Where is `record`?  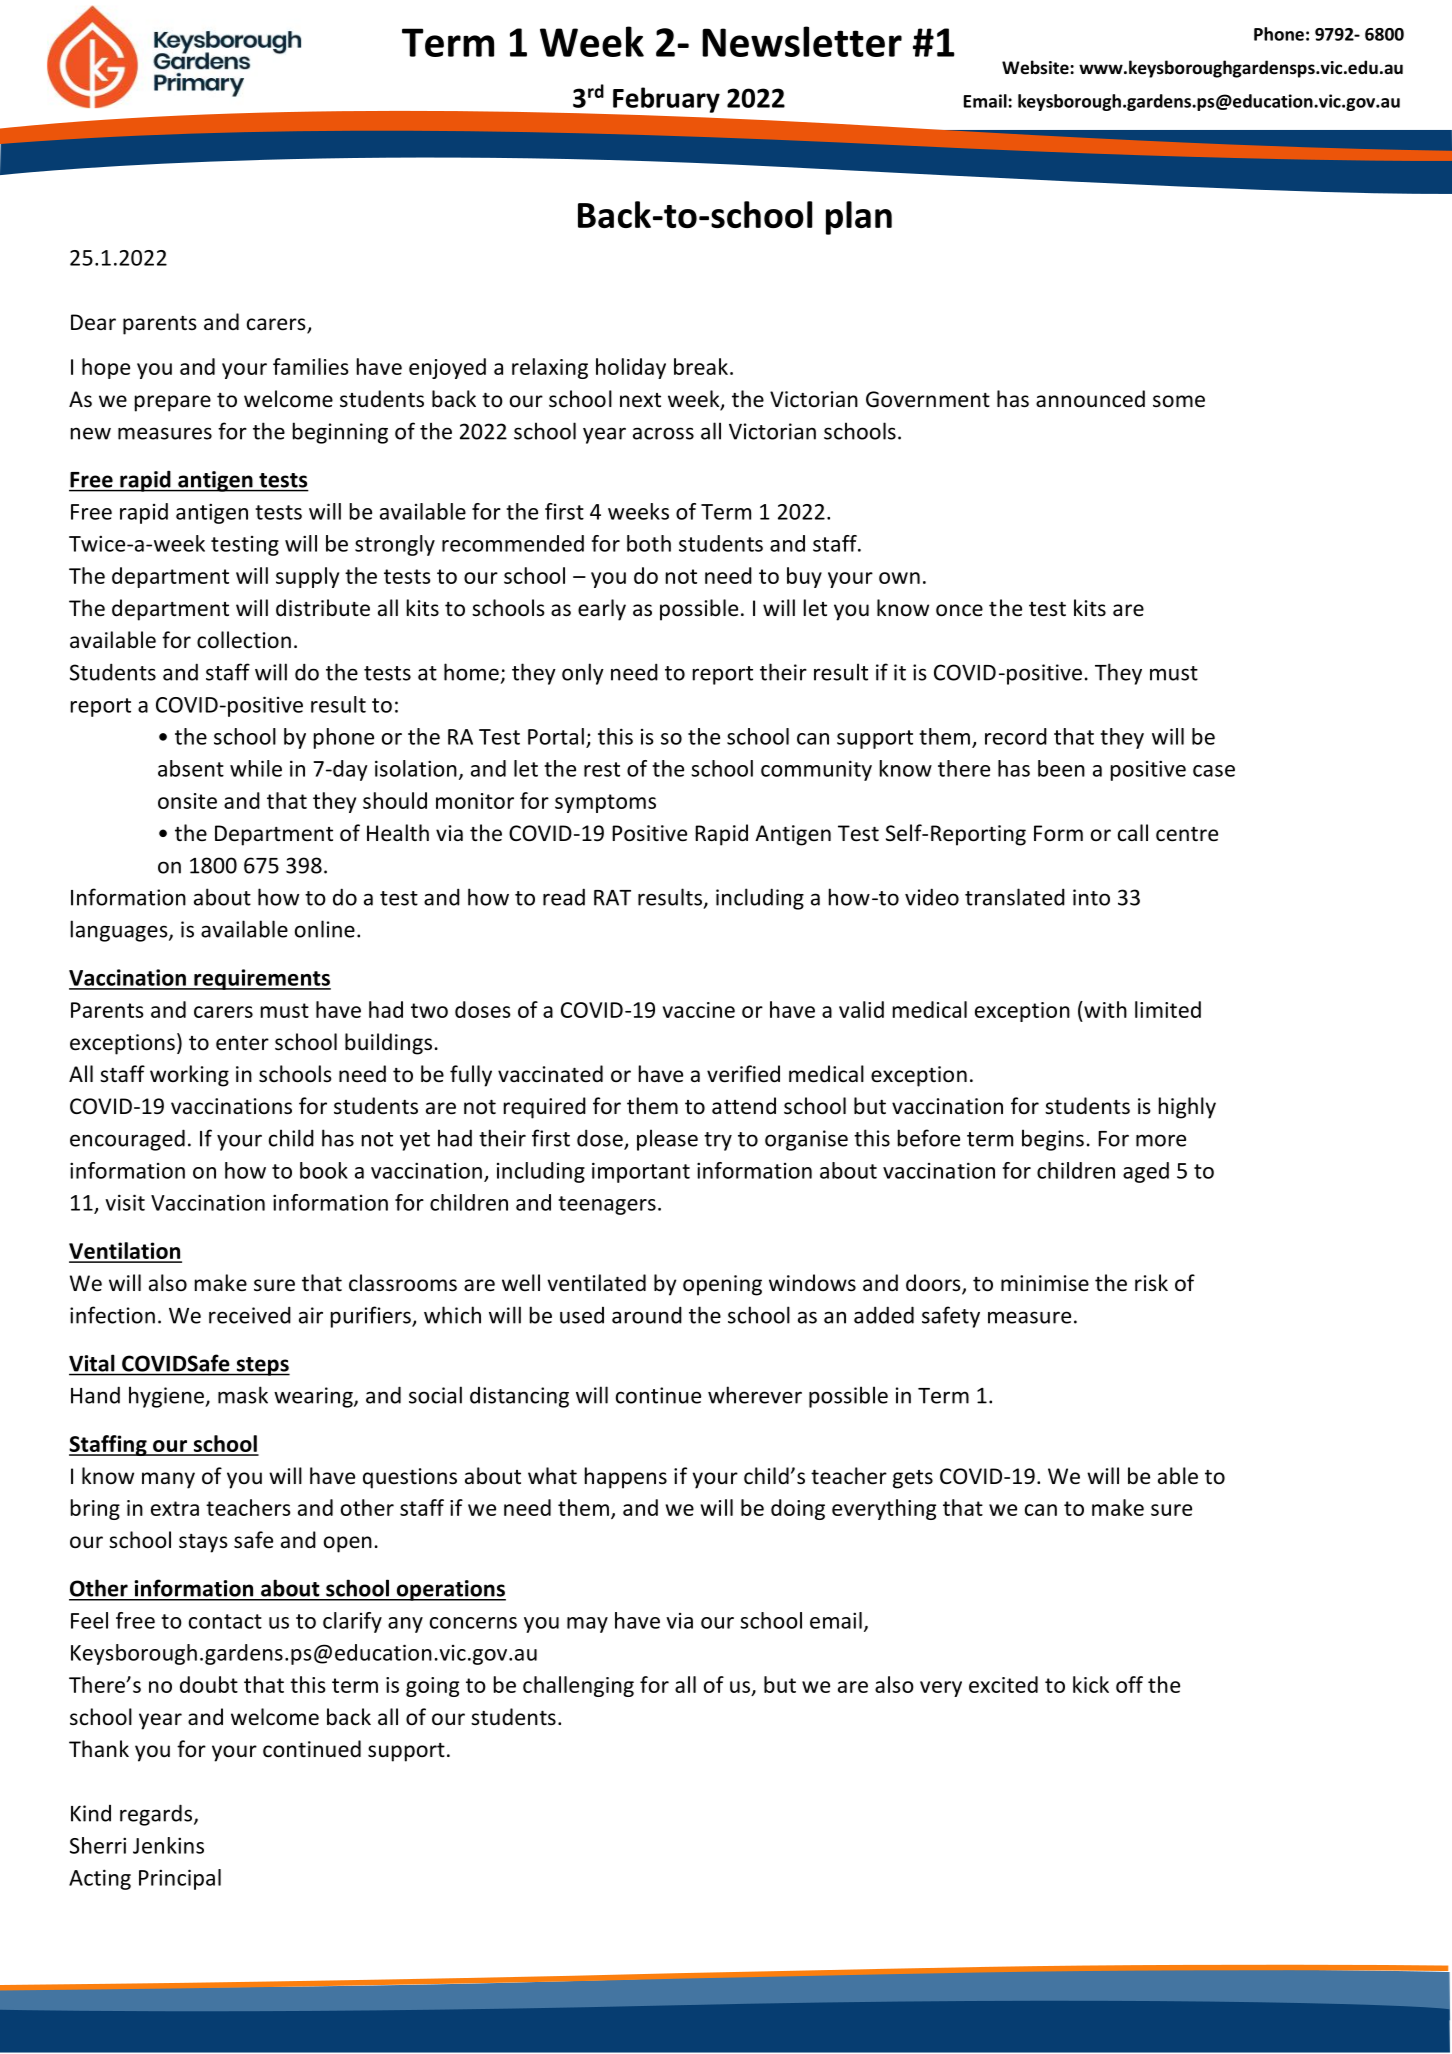
record is located at coordinates (1016, 736).
